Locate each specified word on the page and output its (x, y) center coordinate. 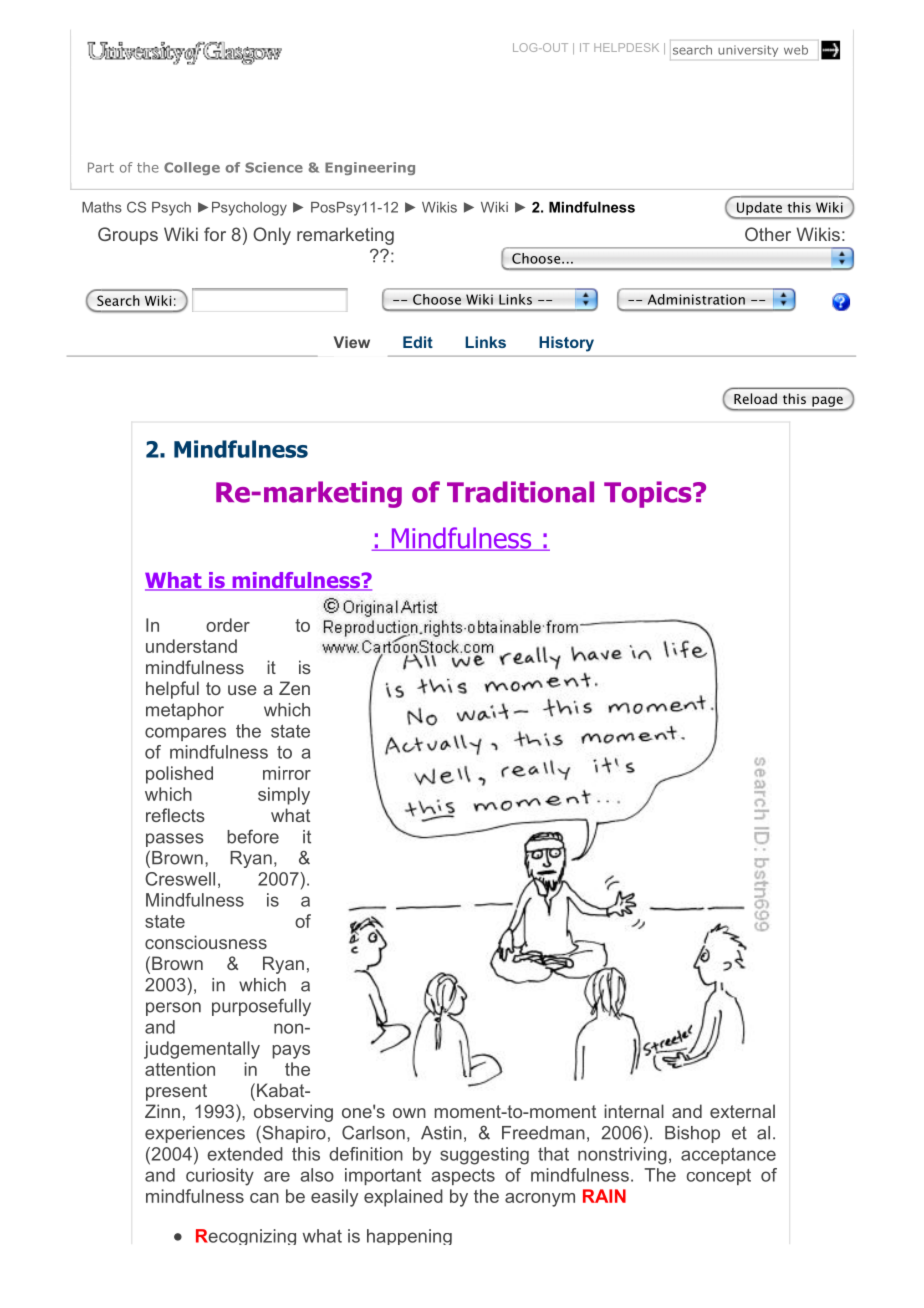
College (192, 168)
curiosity (220, 1177)
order (228, 625)
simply (284, 796)
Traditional (520, 492)
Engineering (370, 168)
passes (175, 840)
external (742, 1111)
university (748, 51)
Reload (755, 398)
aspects (463, 1177)
